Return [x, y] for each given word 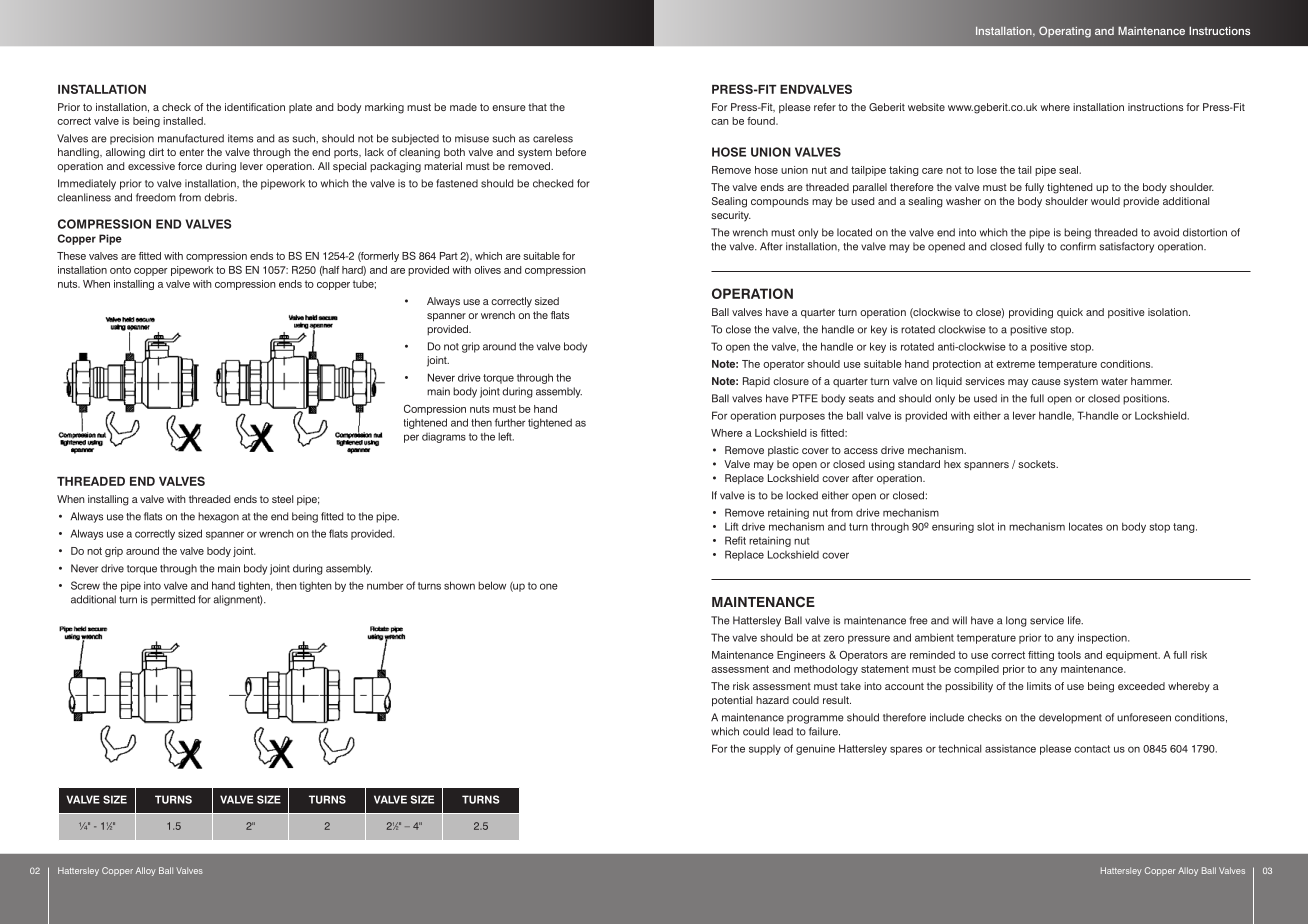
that [537, 107]
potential [732, 701]
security [731, 216]
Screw [85, 585]
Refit [735, 540]
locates [1086, 526]
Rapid [756, 382]
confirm [1078, 246]
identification [255, 107]
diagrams [444, 438]
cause [1046, 382]
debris [220, 197]
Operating [1065, 32]
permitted [173, 600]
